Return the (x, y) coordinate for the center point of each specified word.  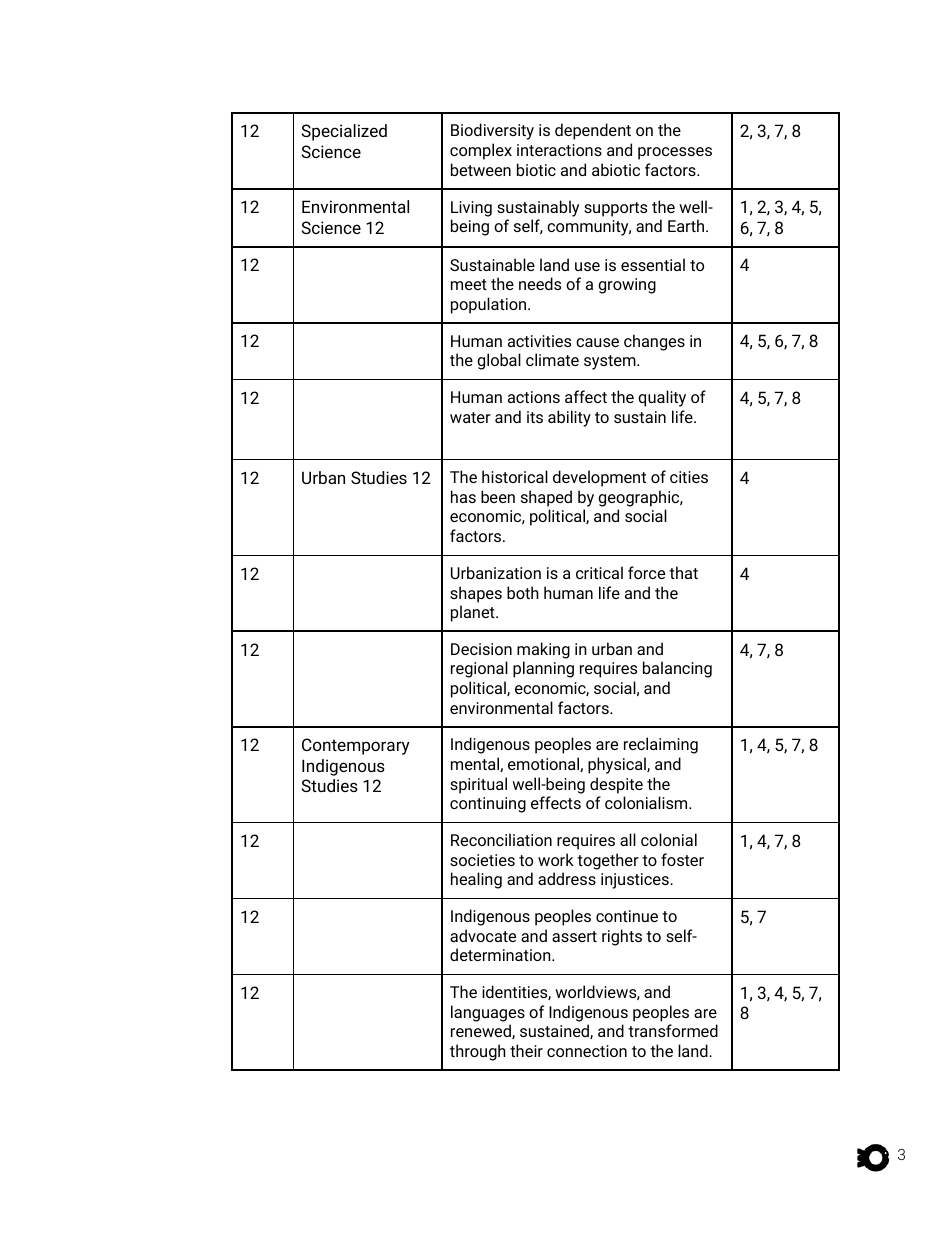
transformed (673, 1030)
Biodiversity (492, 131)
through (478, 1052)
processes (675, 153)
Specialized (344, 132)
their (526, 1050)
